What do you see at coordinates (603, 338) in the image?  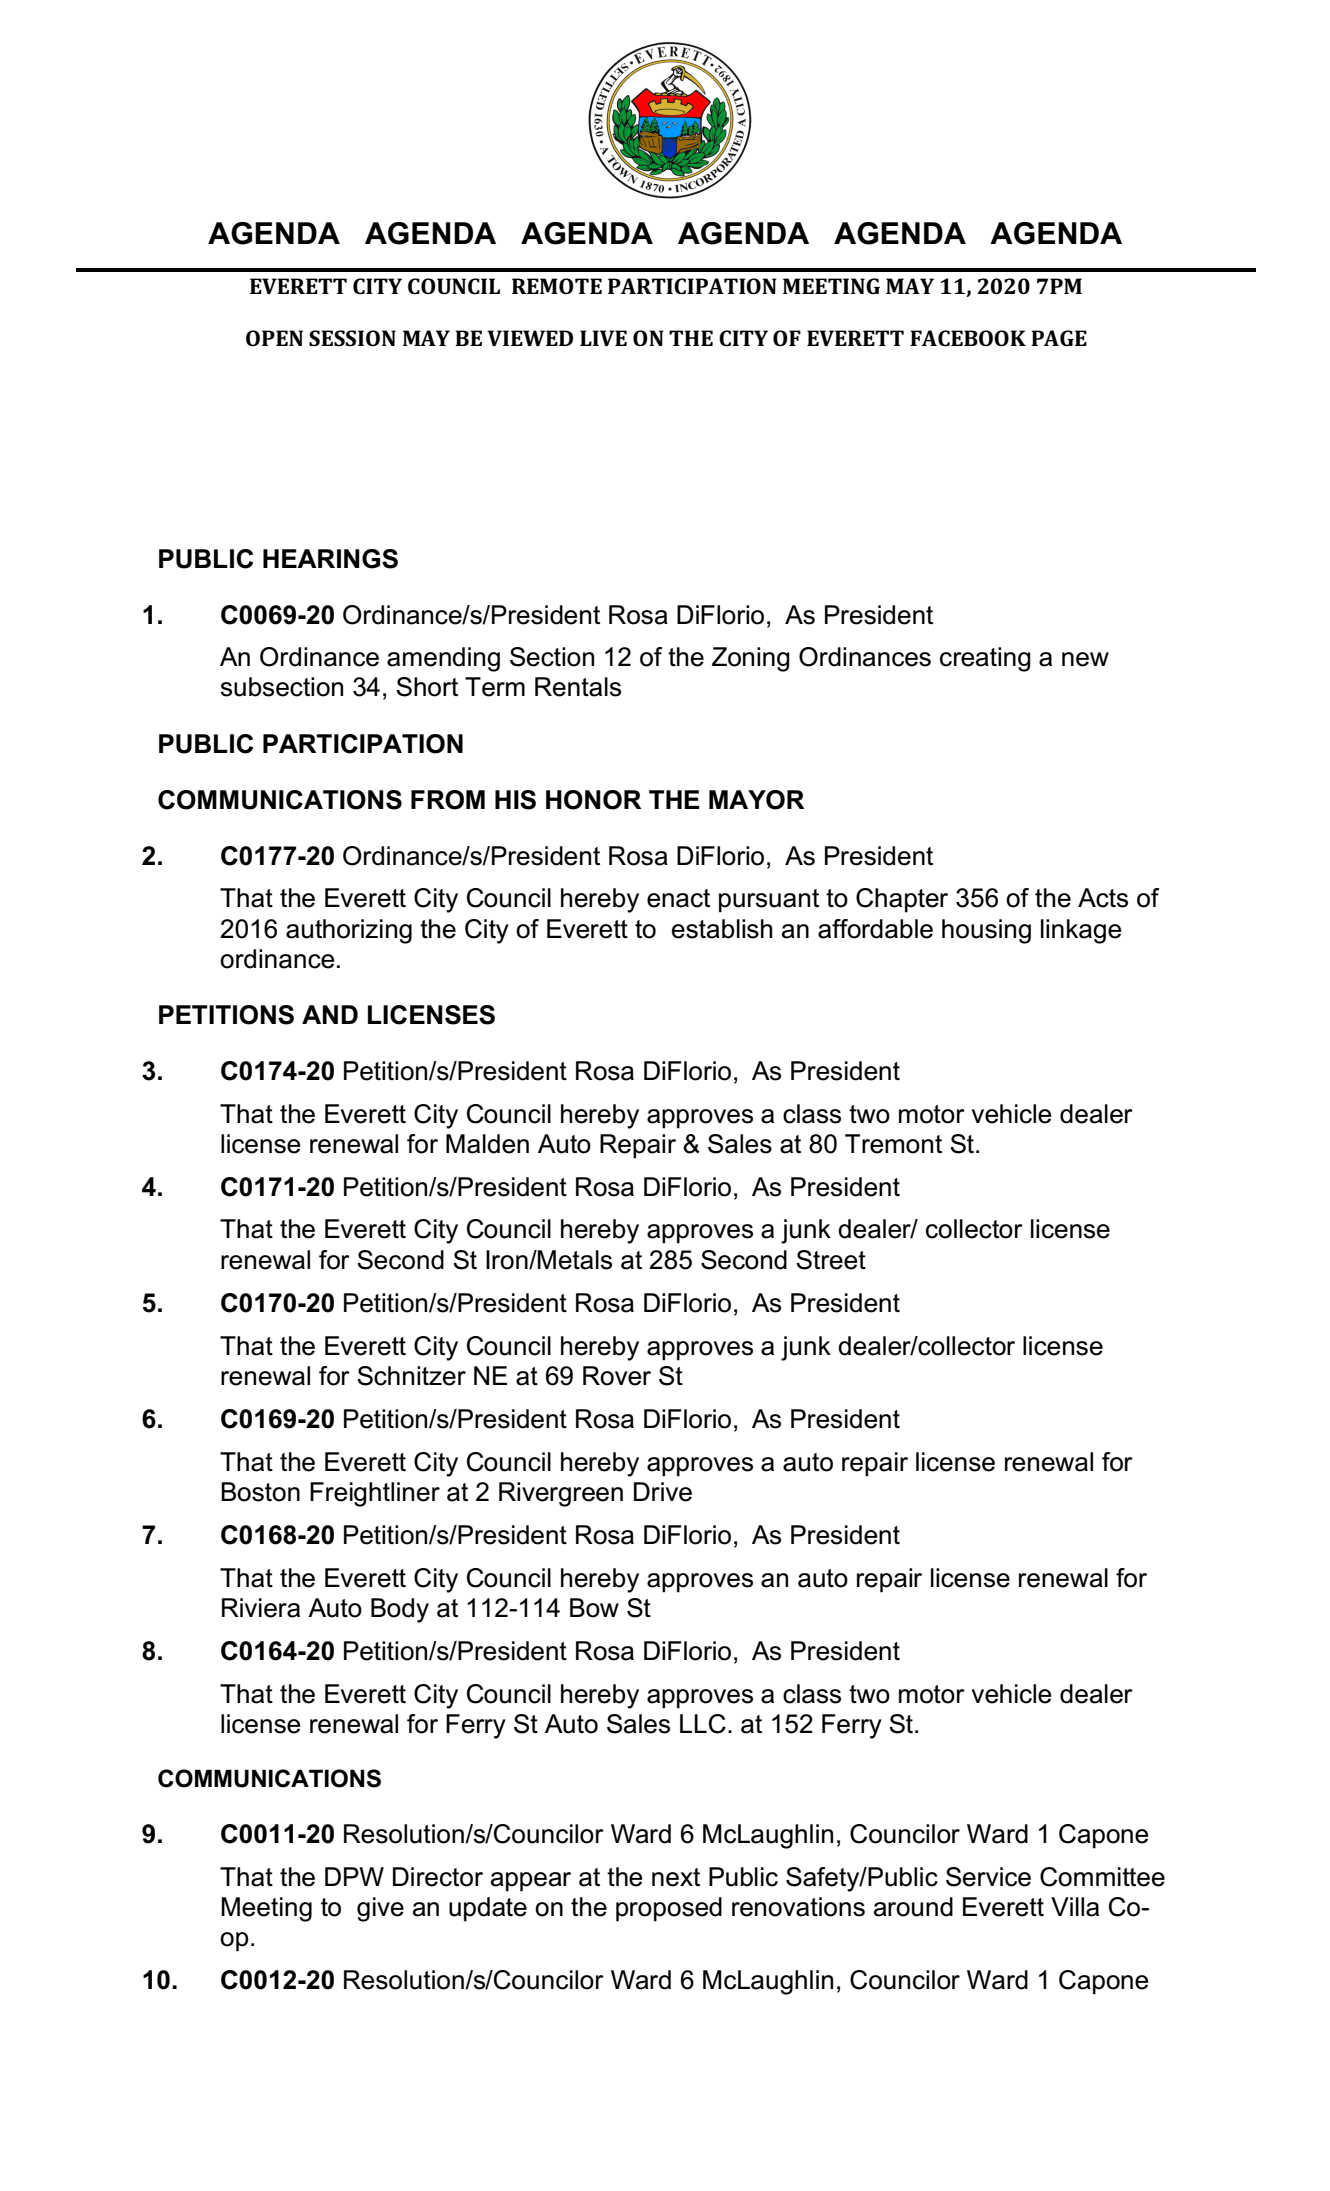 I see `LIVE` at bounding box center [603, 338].
